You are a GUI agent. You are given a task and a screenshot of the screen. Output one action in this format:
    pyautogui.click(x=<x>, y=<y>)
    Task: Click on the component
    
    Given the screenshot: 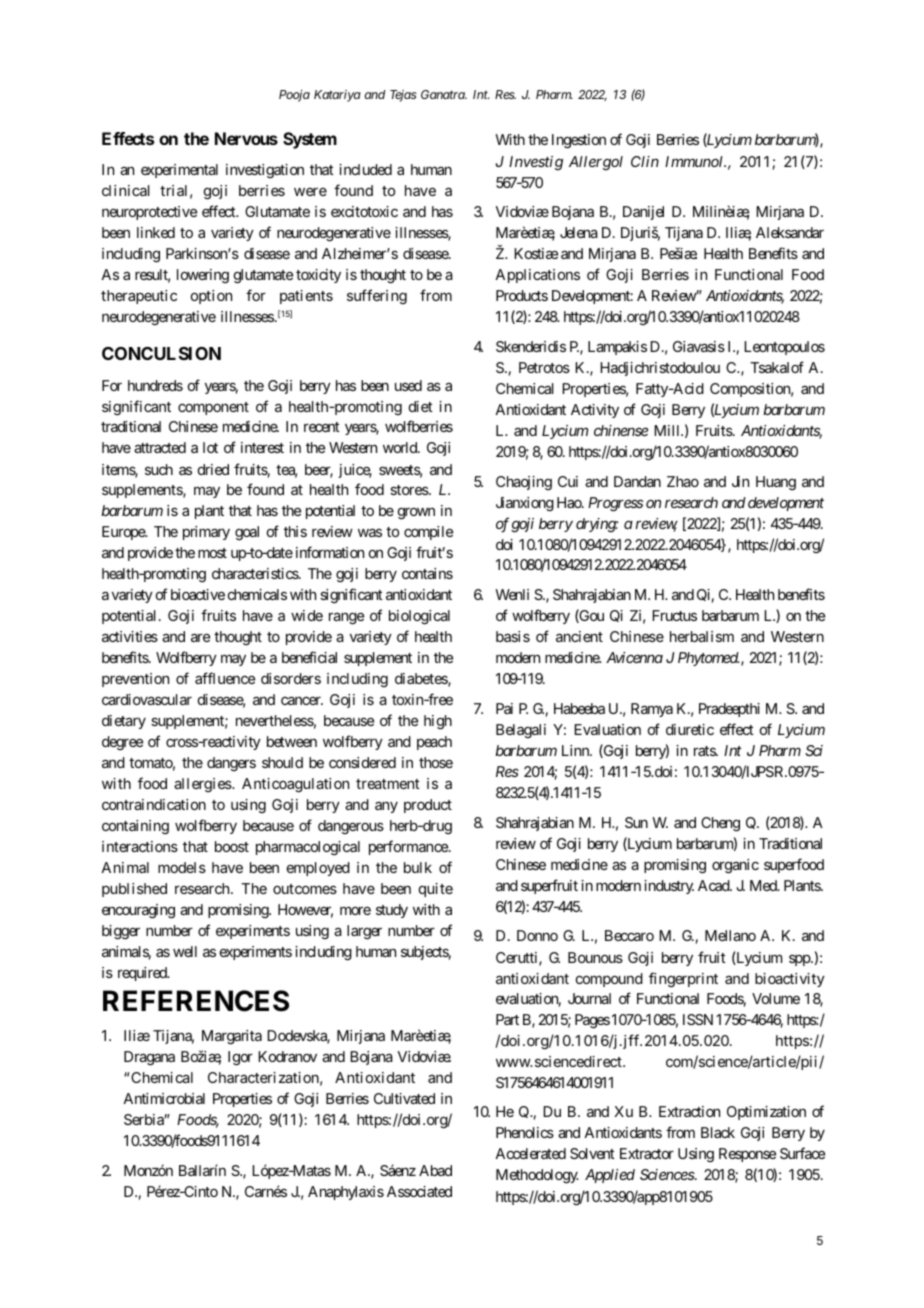 What is the action you would take?
    pyautogui.click(x=213, y=408)
